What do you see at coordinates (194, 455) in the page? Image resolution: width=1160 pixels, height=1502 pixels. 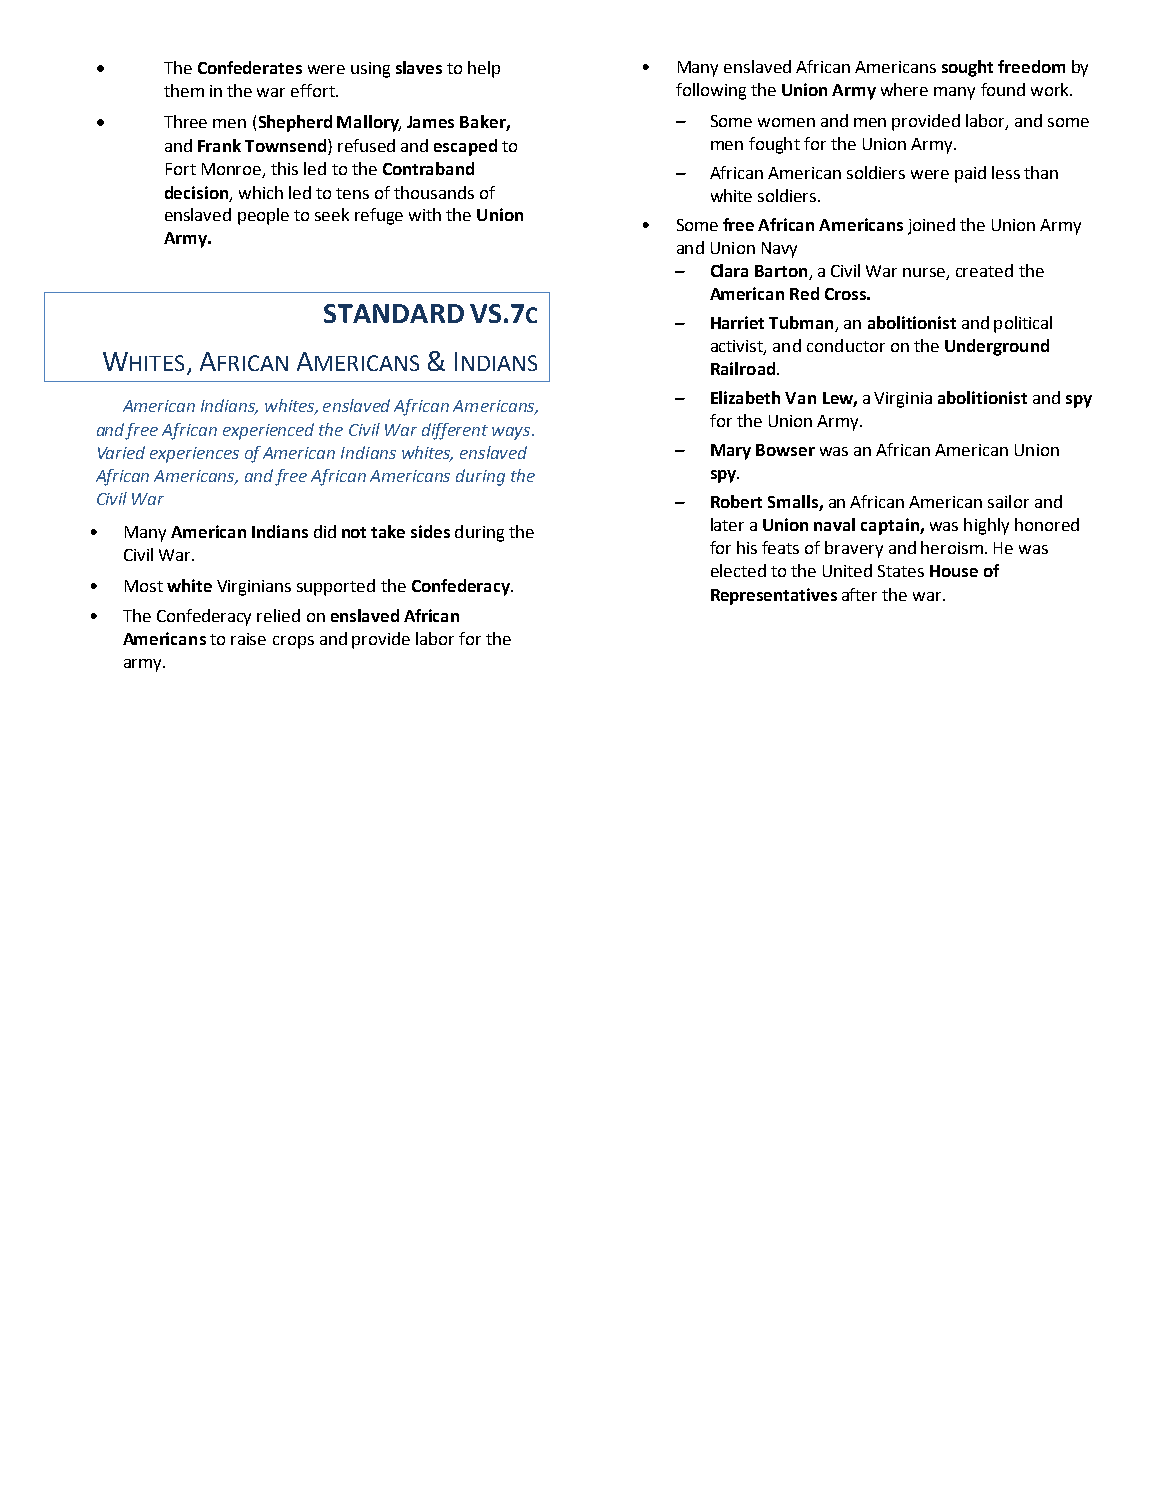 I see `experiences` at bounding box center [194, 455].
